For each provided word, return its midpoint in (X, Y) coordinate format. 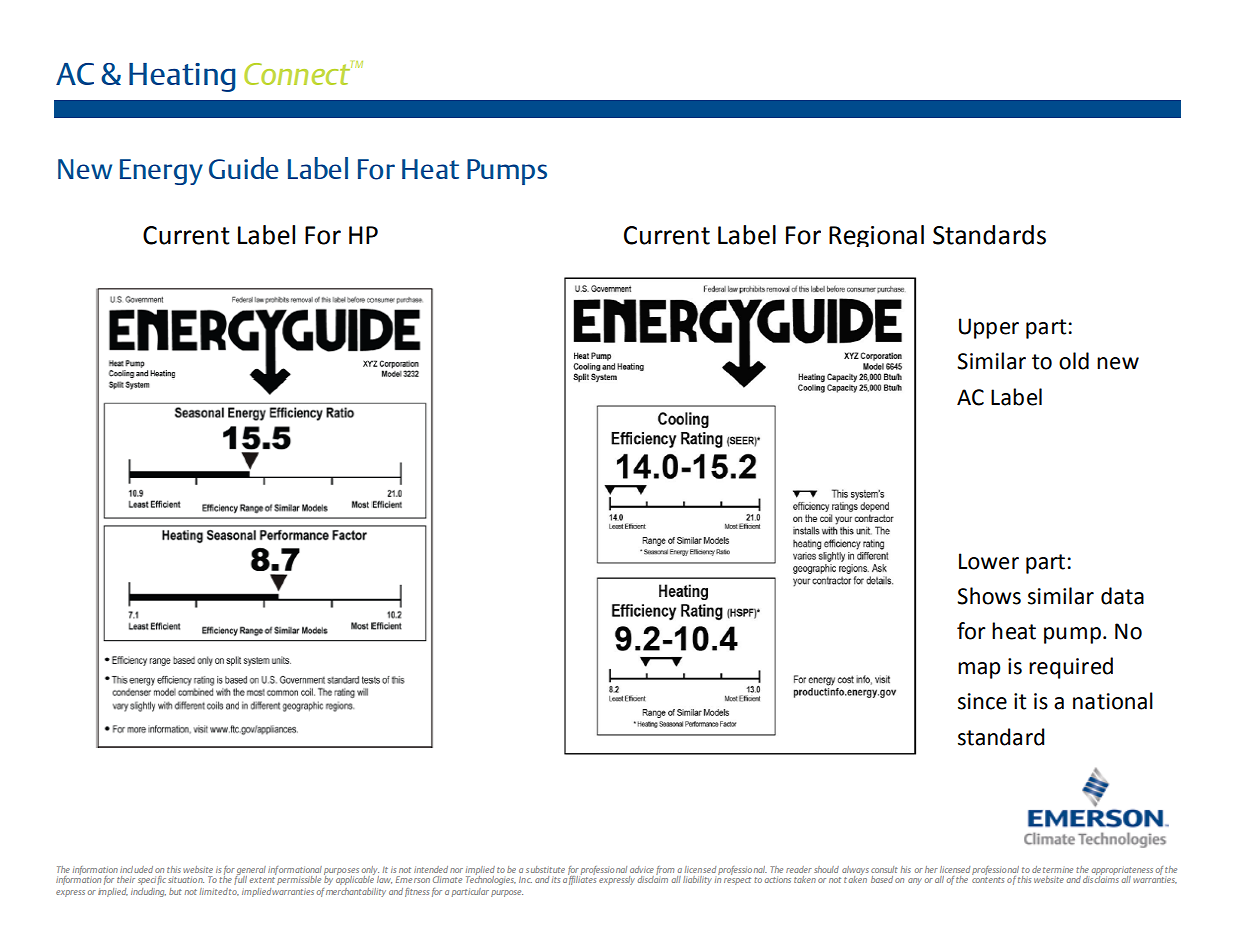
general (251, 871)
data (1122, 596)
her (931, 869)
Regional (876, 236)
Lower (989, 561)
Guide (244, 168)
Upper (989, 328)
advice (642, 869)
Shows (989, 596)
